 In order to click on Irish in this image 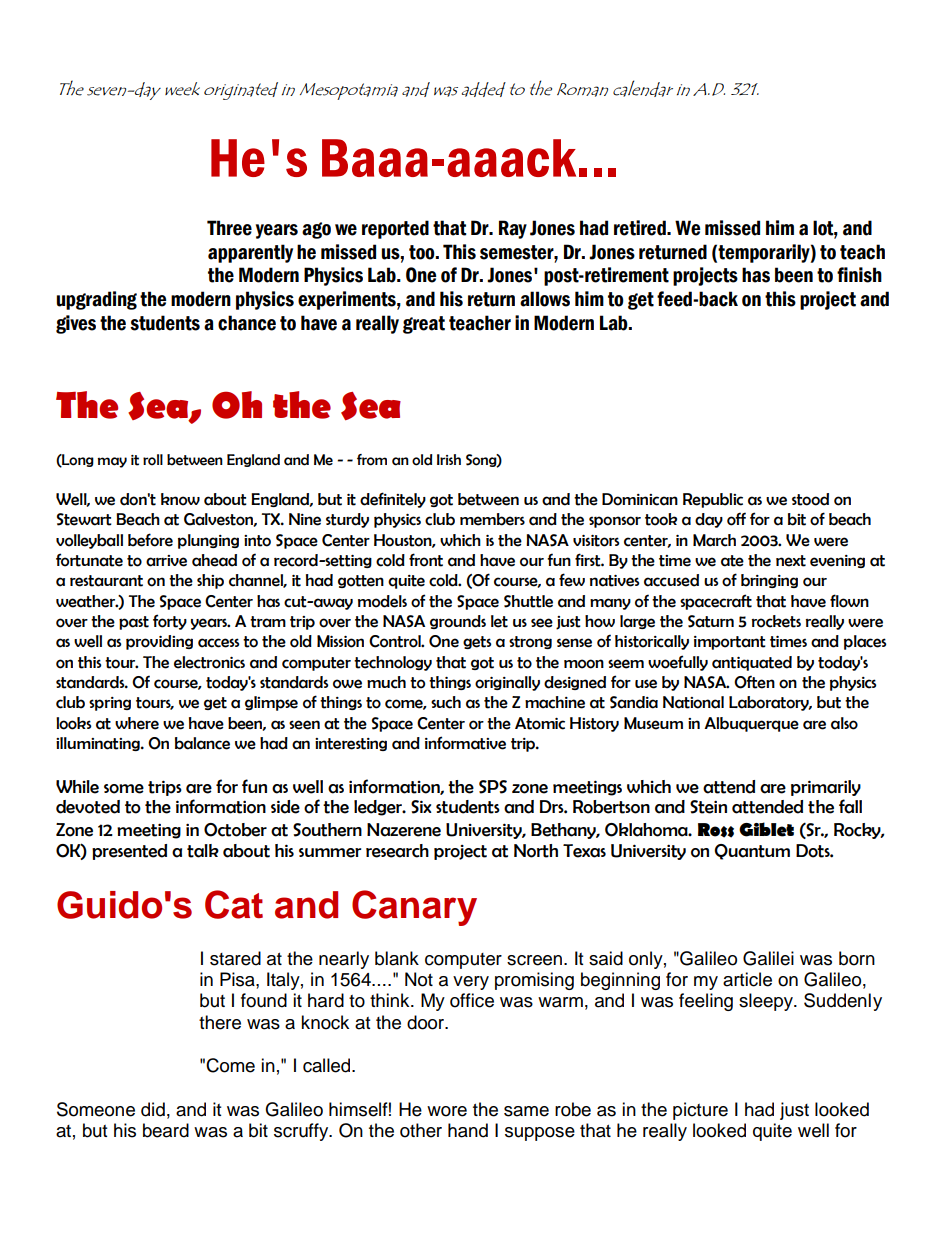, I will do `click(449, 459)`.
